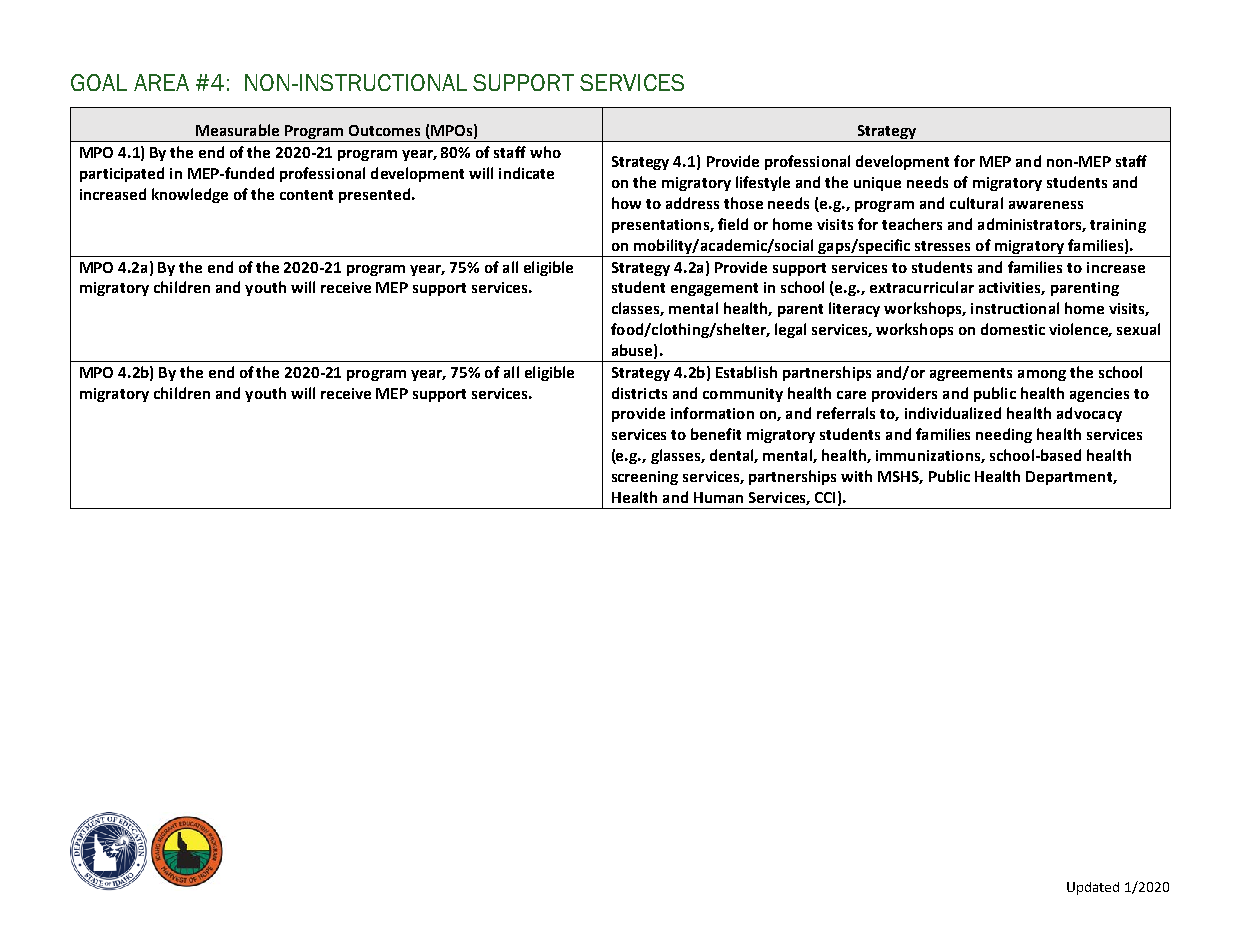 Image resolution: width=1233 pixels, height=952 pixels. What do you see at coordinates (645, 478) in the image?
I see `screening` at bounding box center [645, 478].
